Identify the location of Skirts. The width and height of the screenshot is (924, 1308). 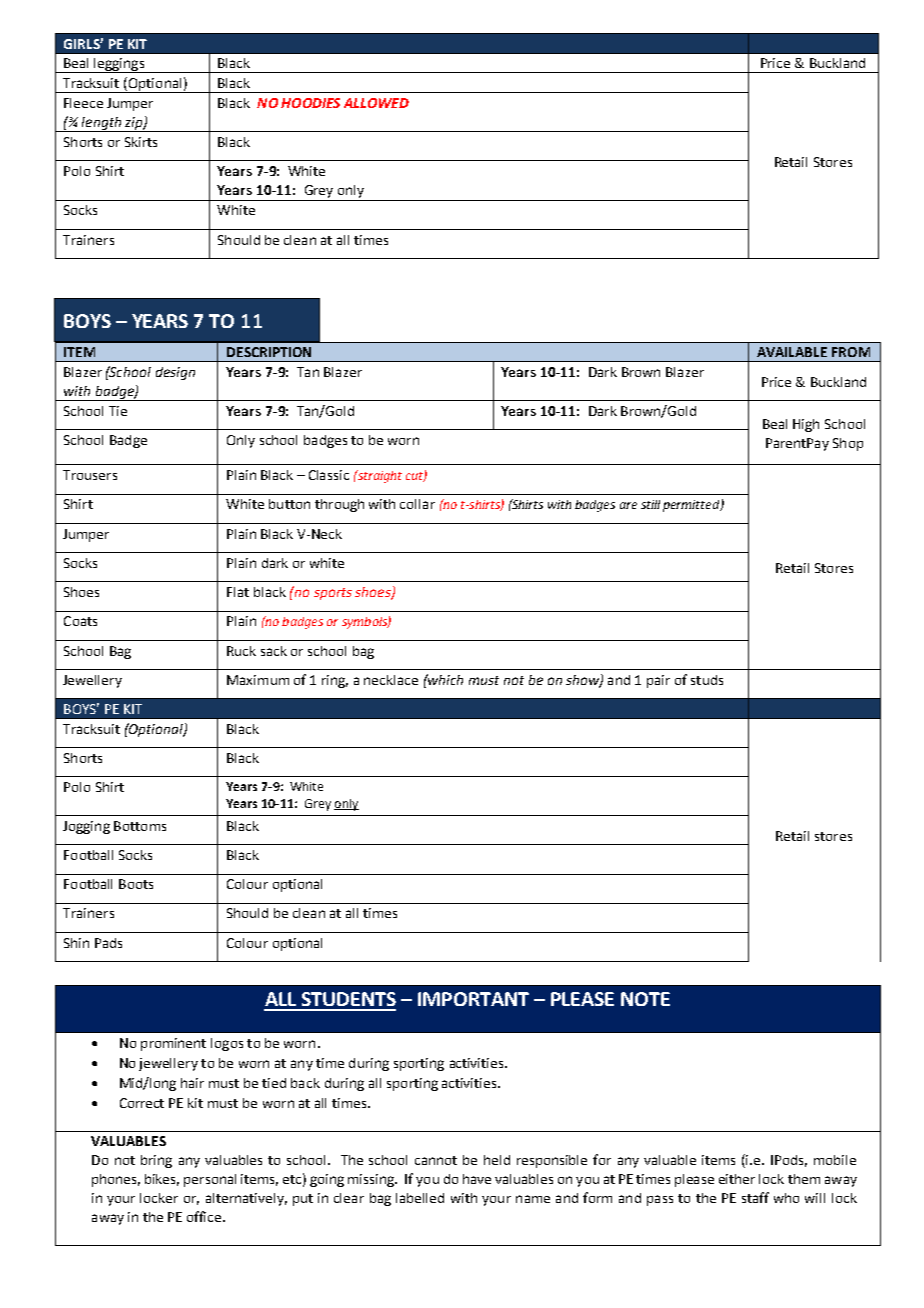
(141, 142).
